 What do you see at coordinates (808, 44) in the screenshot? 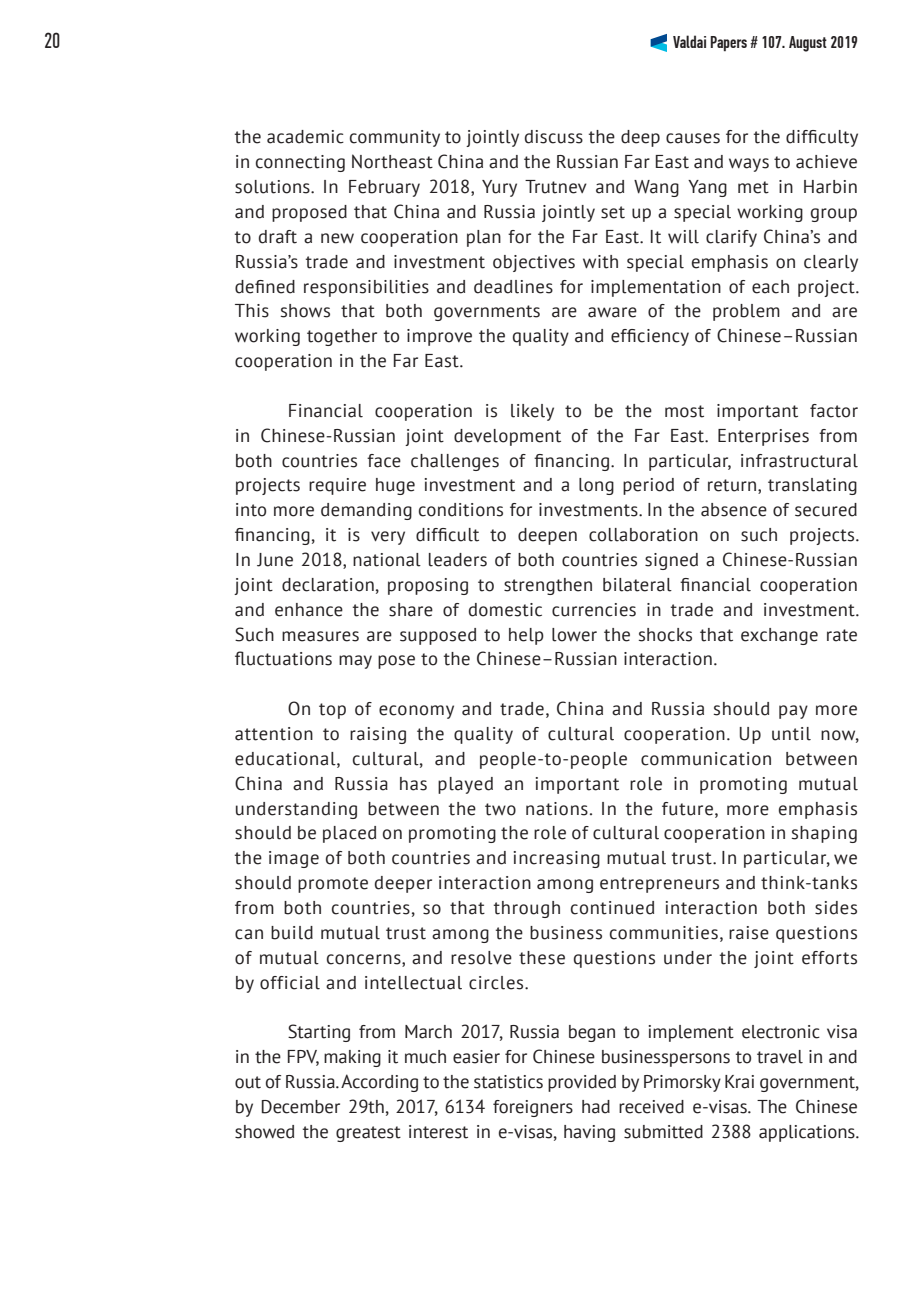
I see `August` at bounding box center [808, 44].
